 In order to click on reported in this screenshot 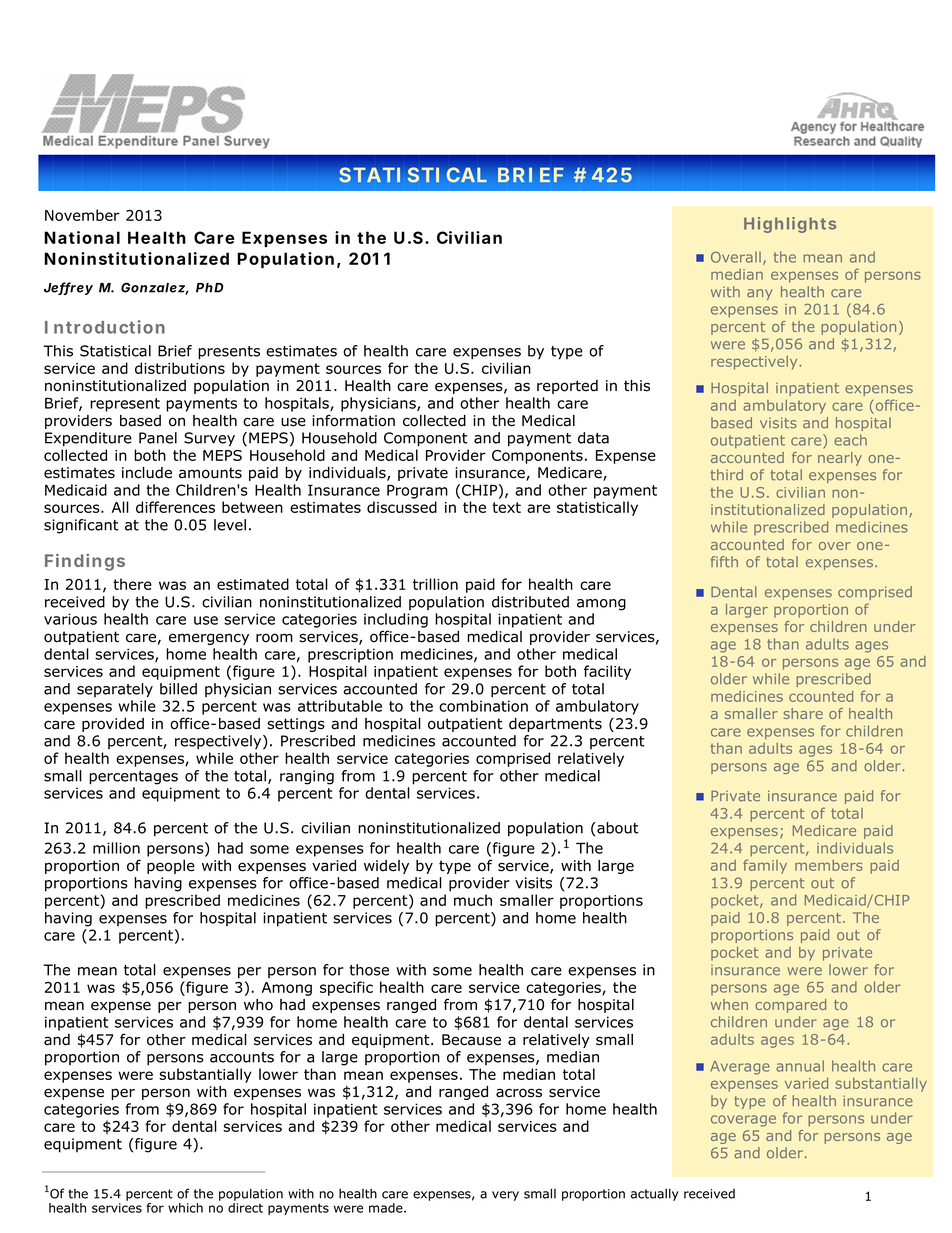, I will do `click(567, 387)`.
